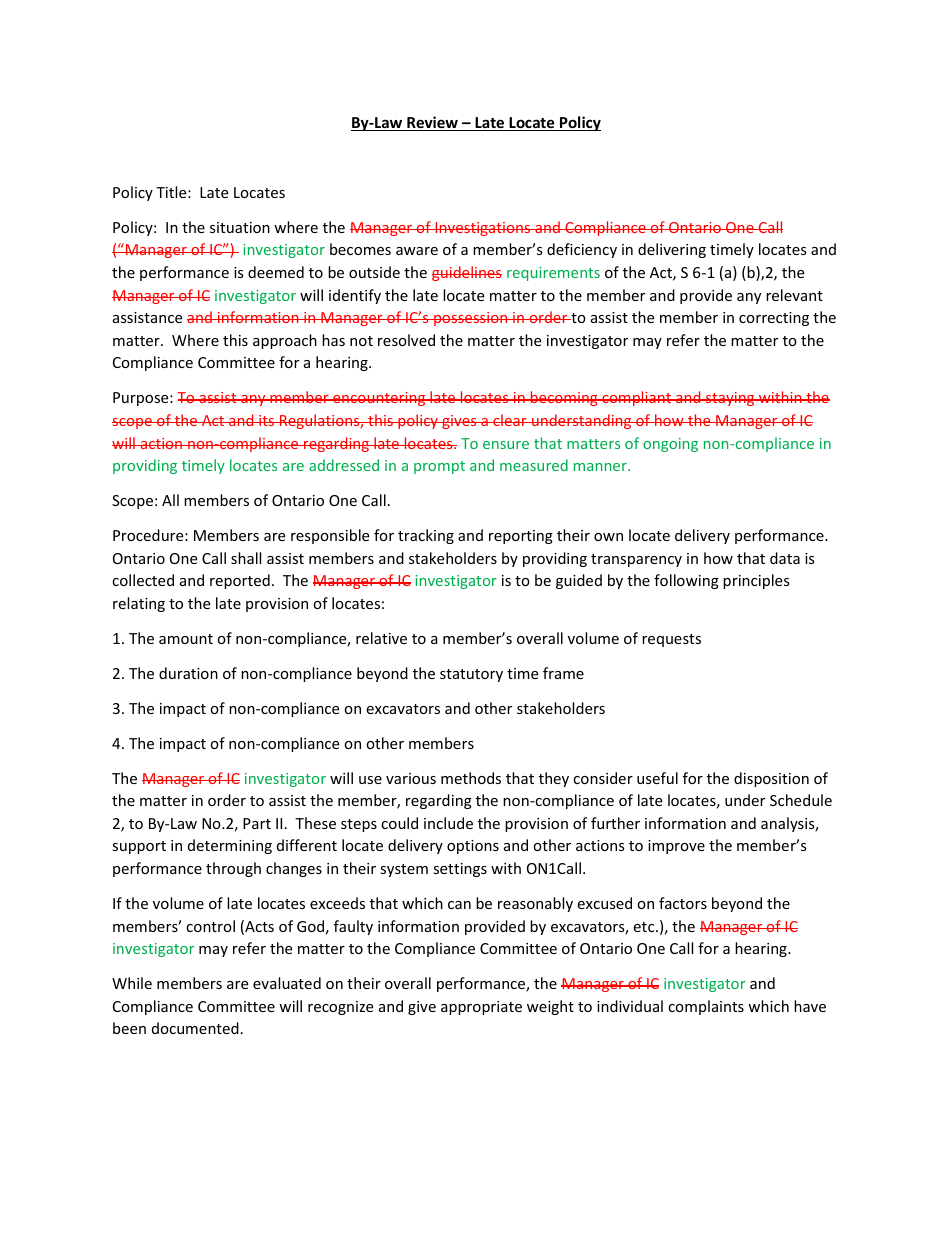  I want to click on Review, so click(432, 123).
